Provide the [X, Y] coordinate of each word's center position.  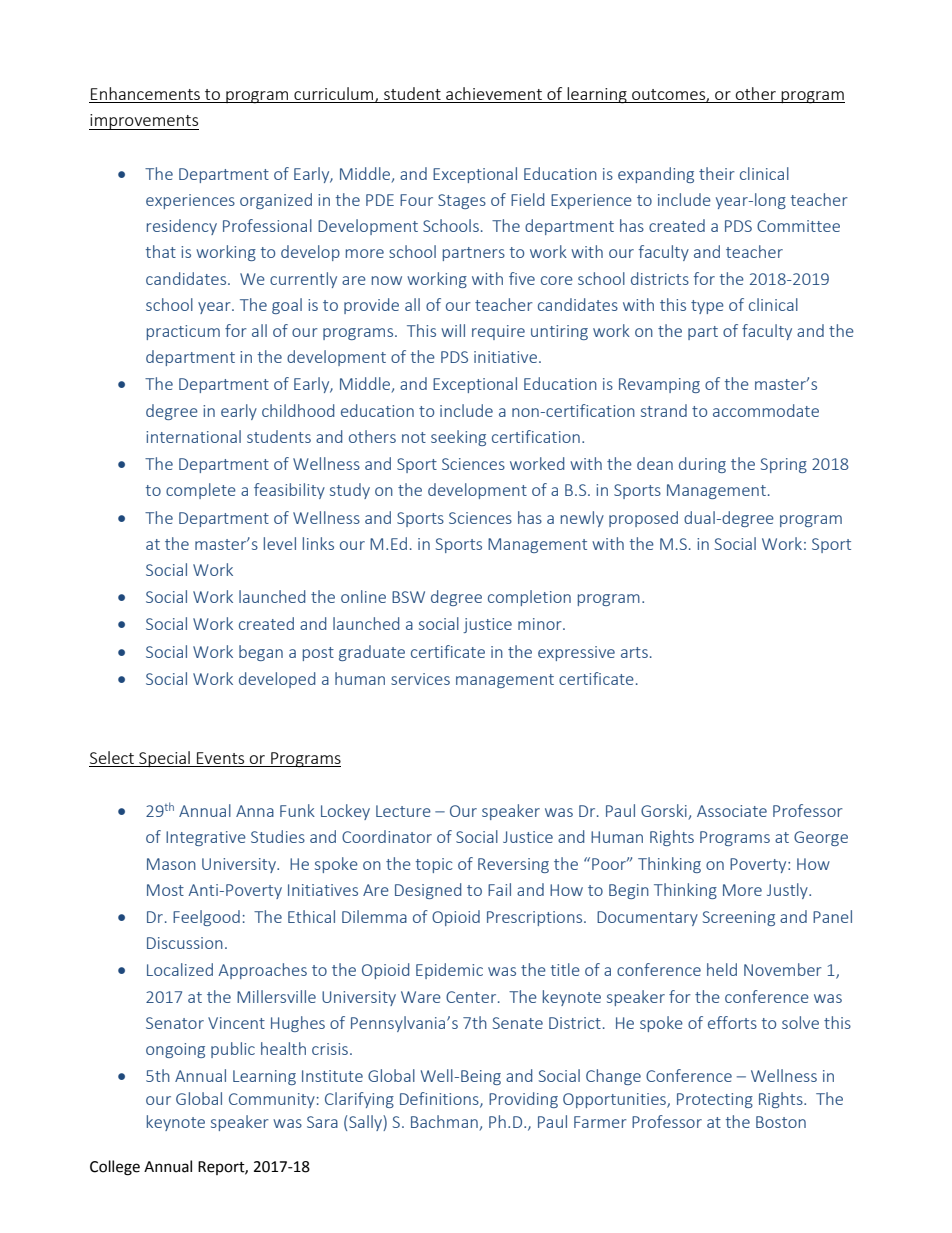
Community [272, 1100]
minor [541, 624]
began [261, 653]
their [717, 173]
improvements [144, 122]
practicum [183, 332]
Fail [499, 889]
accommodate [766, 410]
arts [634, 652]
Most [165, 890]
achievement [494, 95]
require [498, 332]
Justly [788, 891]
